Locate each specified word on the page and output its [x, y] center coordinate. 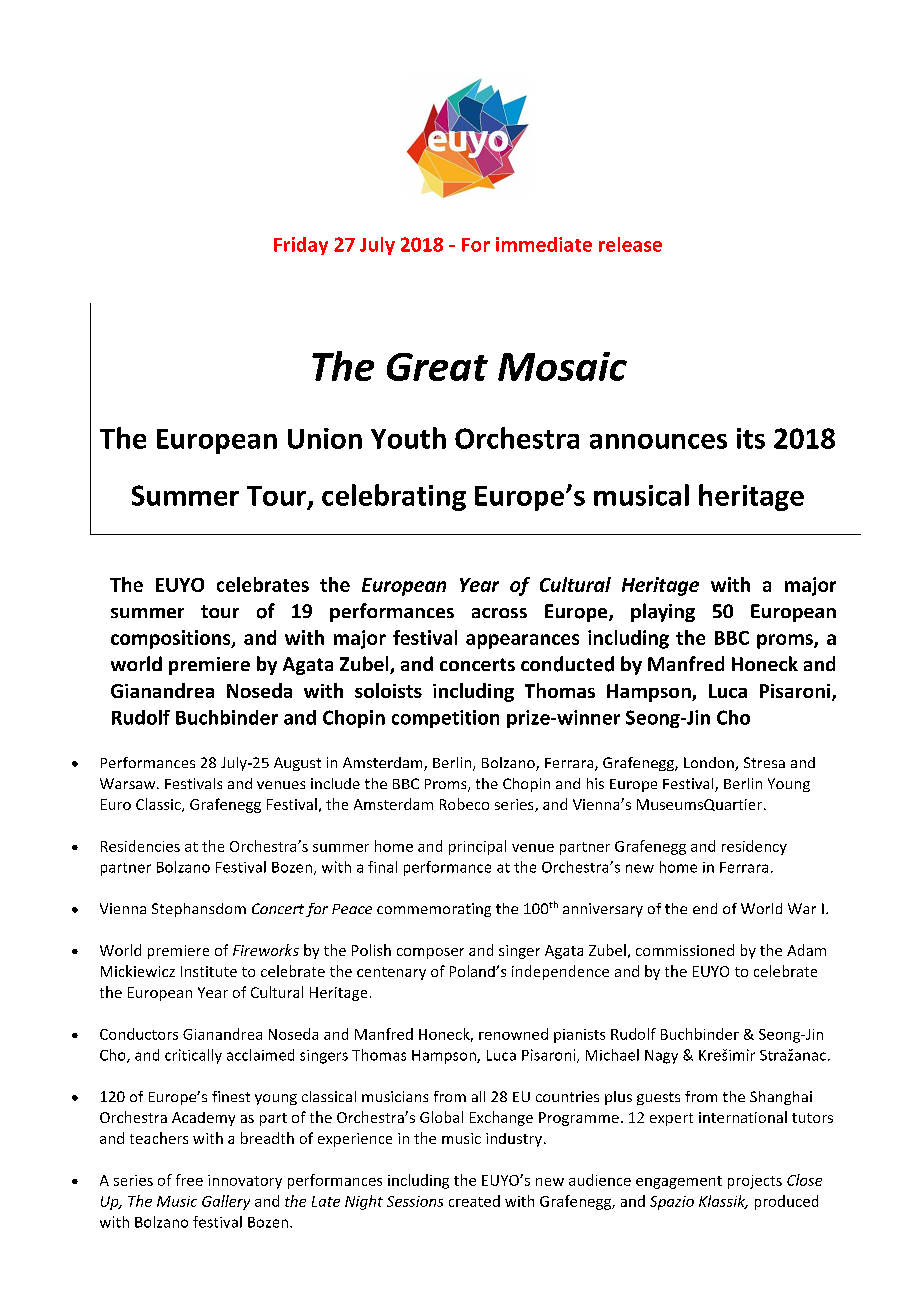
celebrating [394, 497]
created [474, 1201]
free [189, 1180]
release [630, 244]
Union [325, 438]
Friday [301, 246]
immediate [544, 244]
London [710, 764]
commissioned [685, 950]
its [751, 438]
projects [755, 1182]
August [297, 764]
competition [445, 719]
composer [430, 953]
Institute [209, 971]
